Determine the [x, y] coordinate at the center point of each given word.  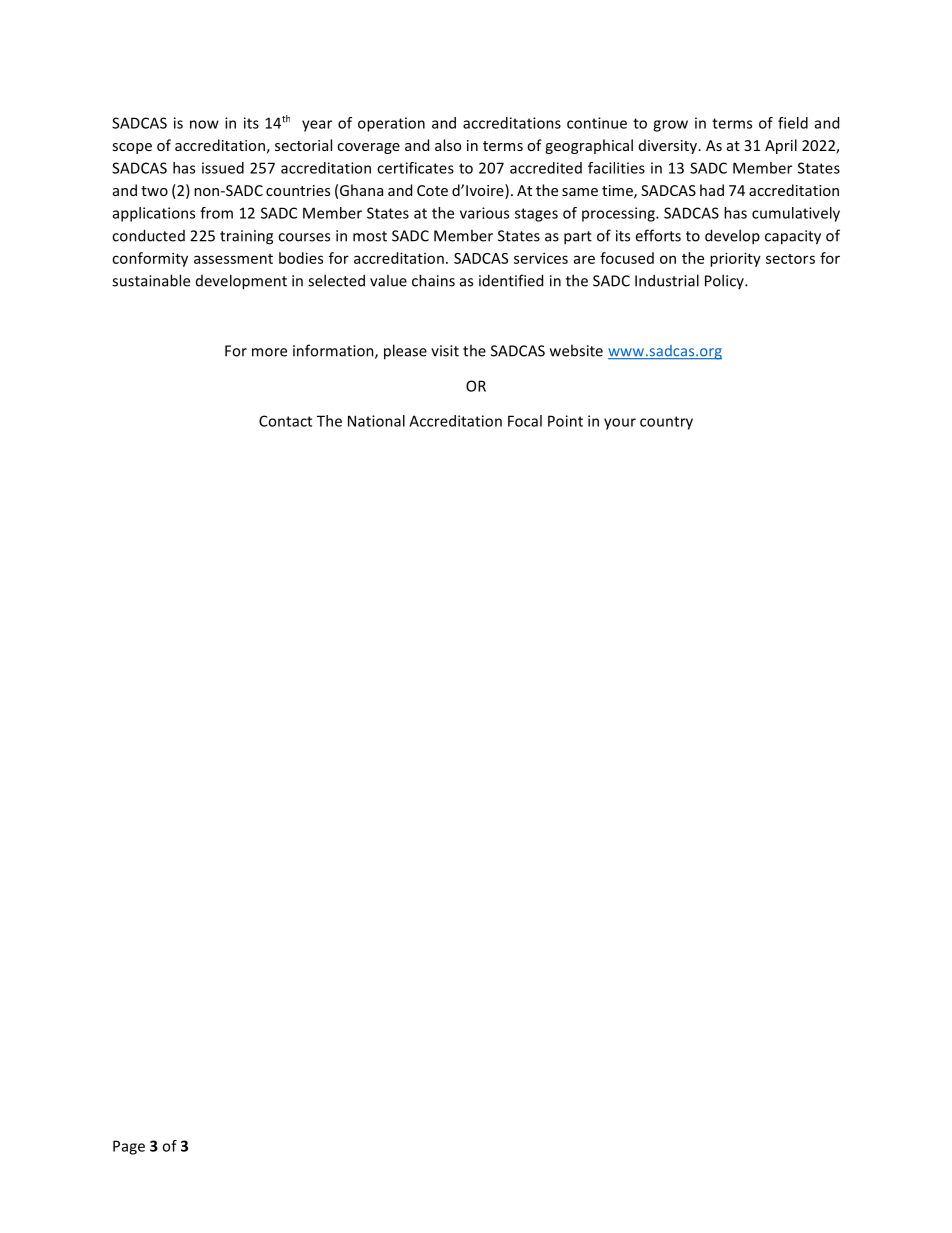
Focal [525, 421]
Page [129, 1147]
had [712, 190]
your [620, 424]
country [666, 423]
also [448, 145]
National [376, 421]
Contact [285, 421]
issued [223, 168]
